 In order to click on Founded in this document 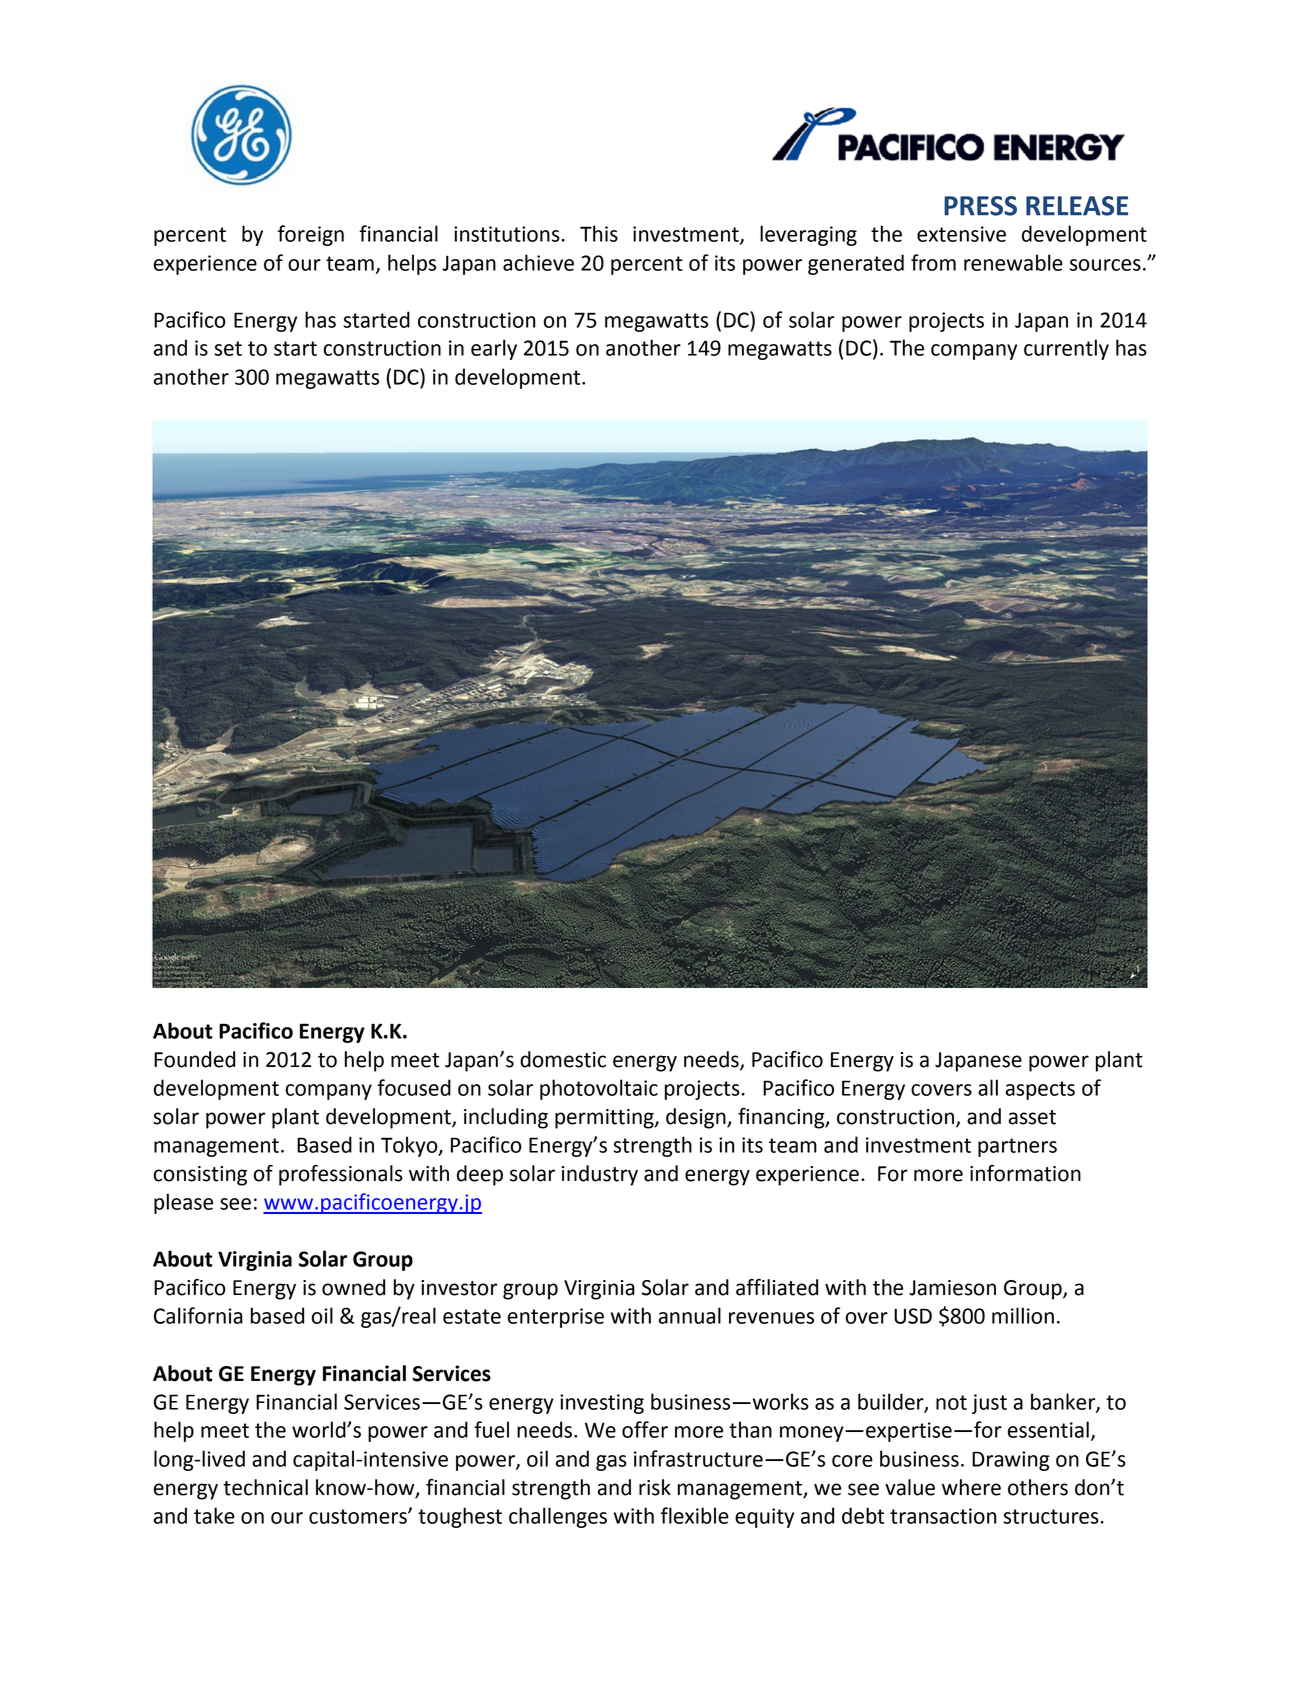, I will do `click(194, 1059)`.
